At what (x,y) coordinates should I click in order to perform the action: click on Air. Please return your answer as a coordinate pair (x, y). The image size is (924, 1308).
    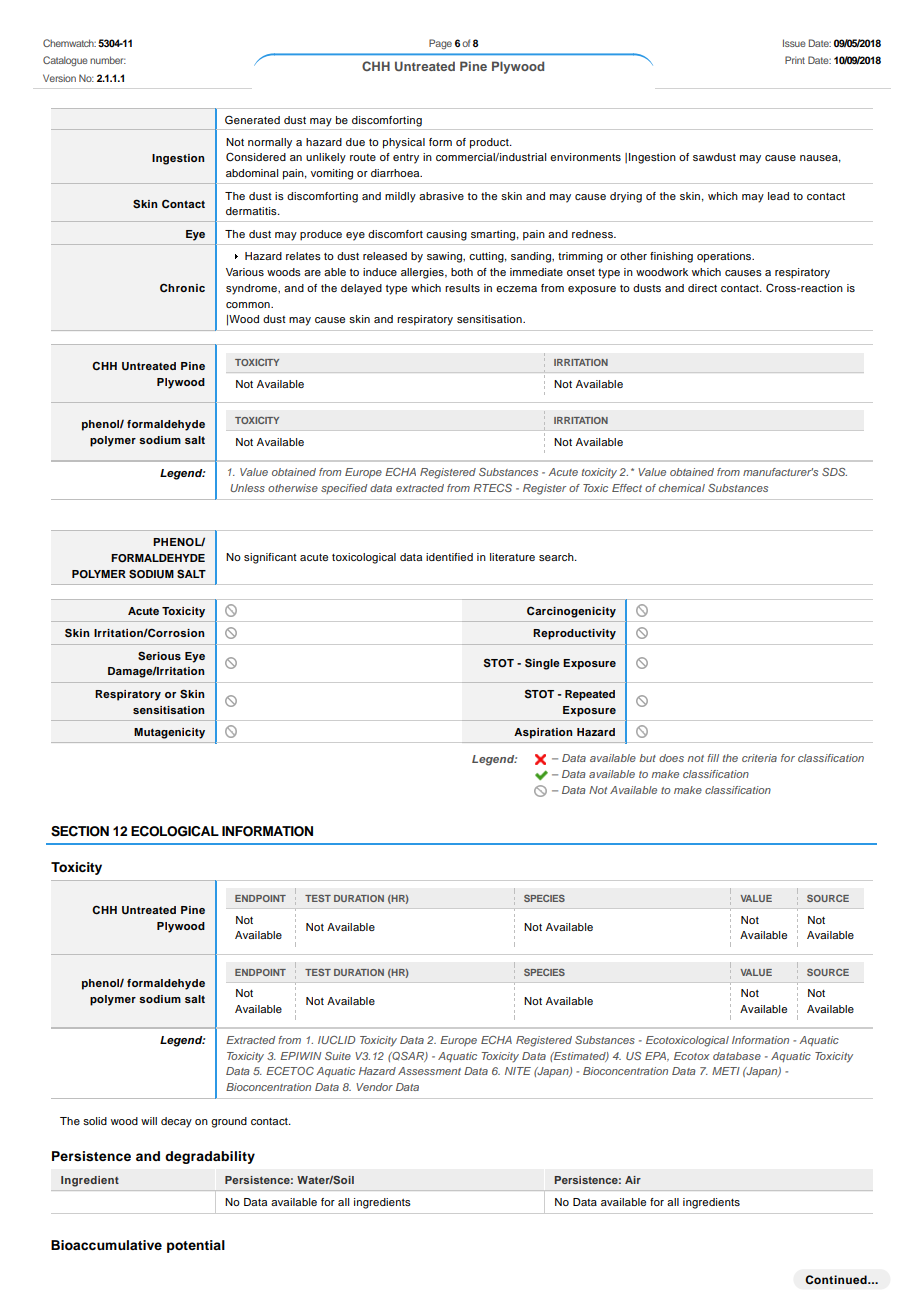
    Looking at the image, I should click on (633, 1180).
